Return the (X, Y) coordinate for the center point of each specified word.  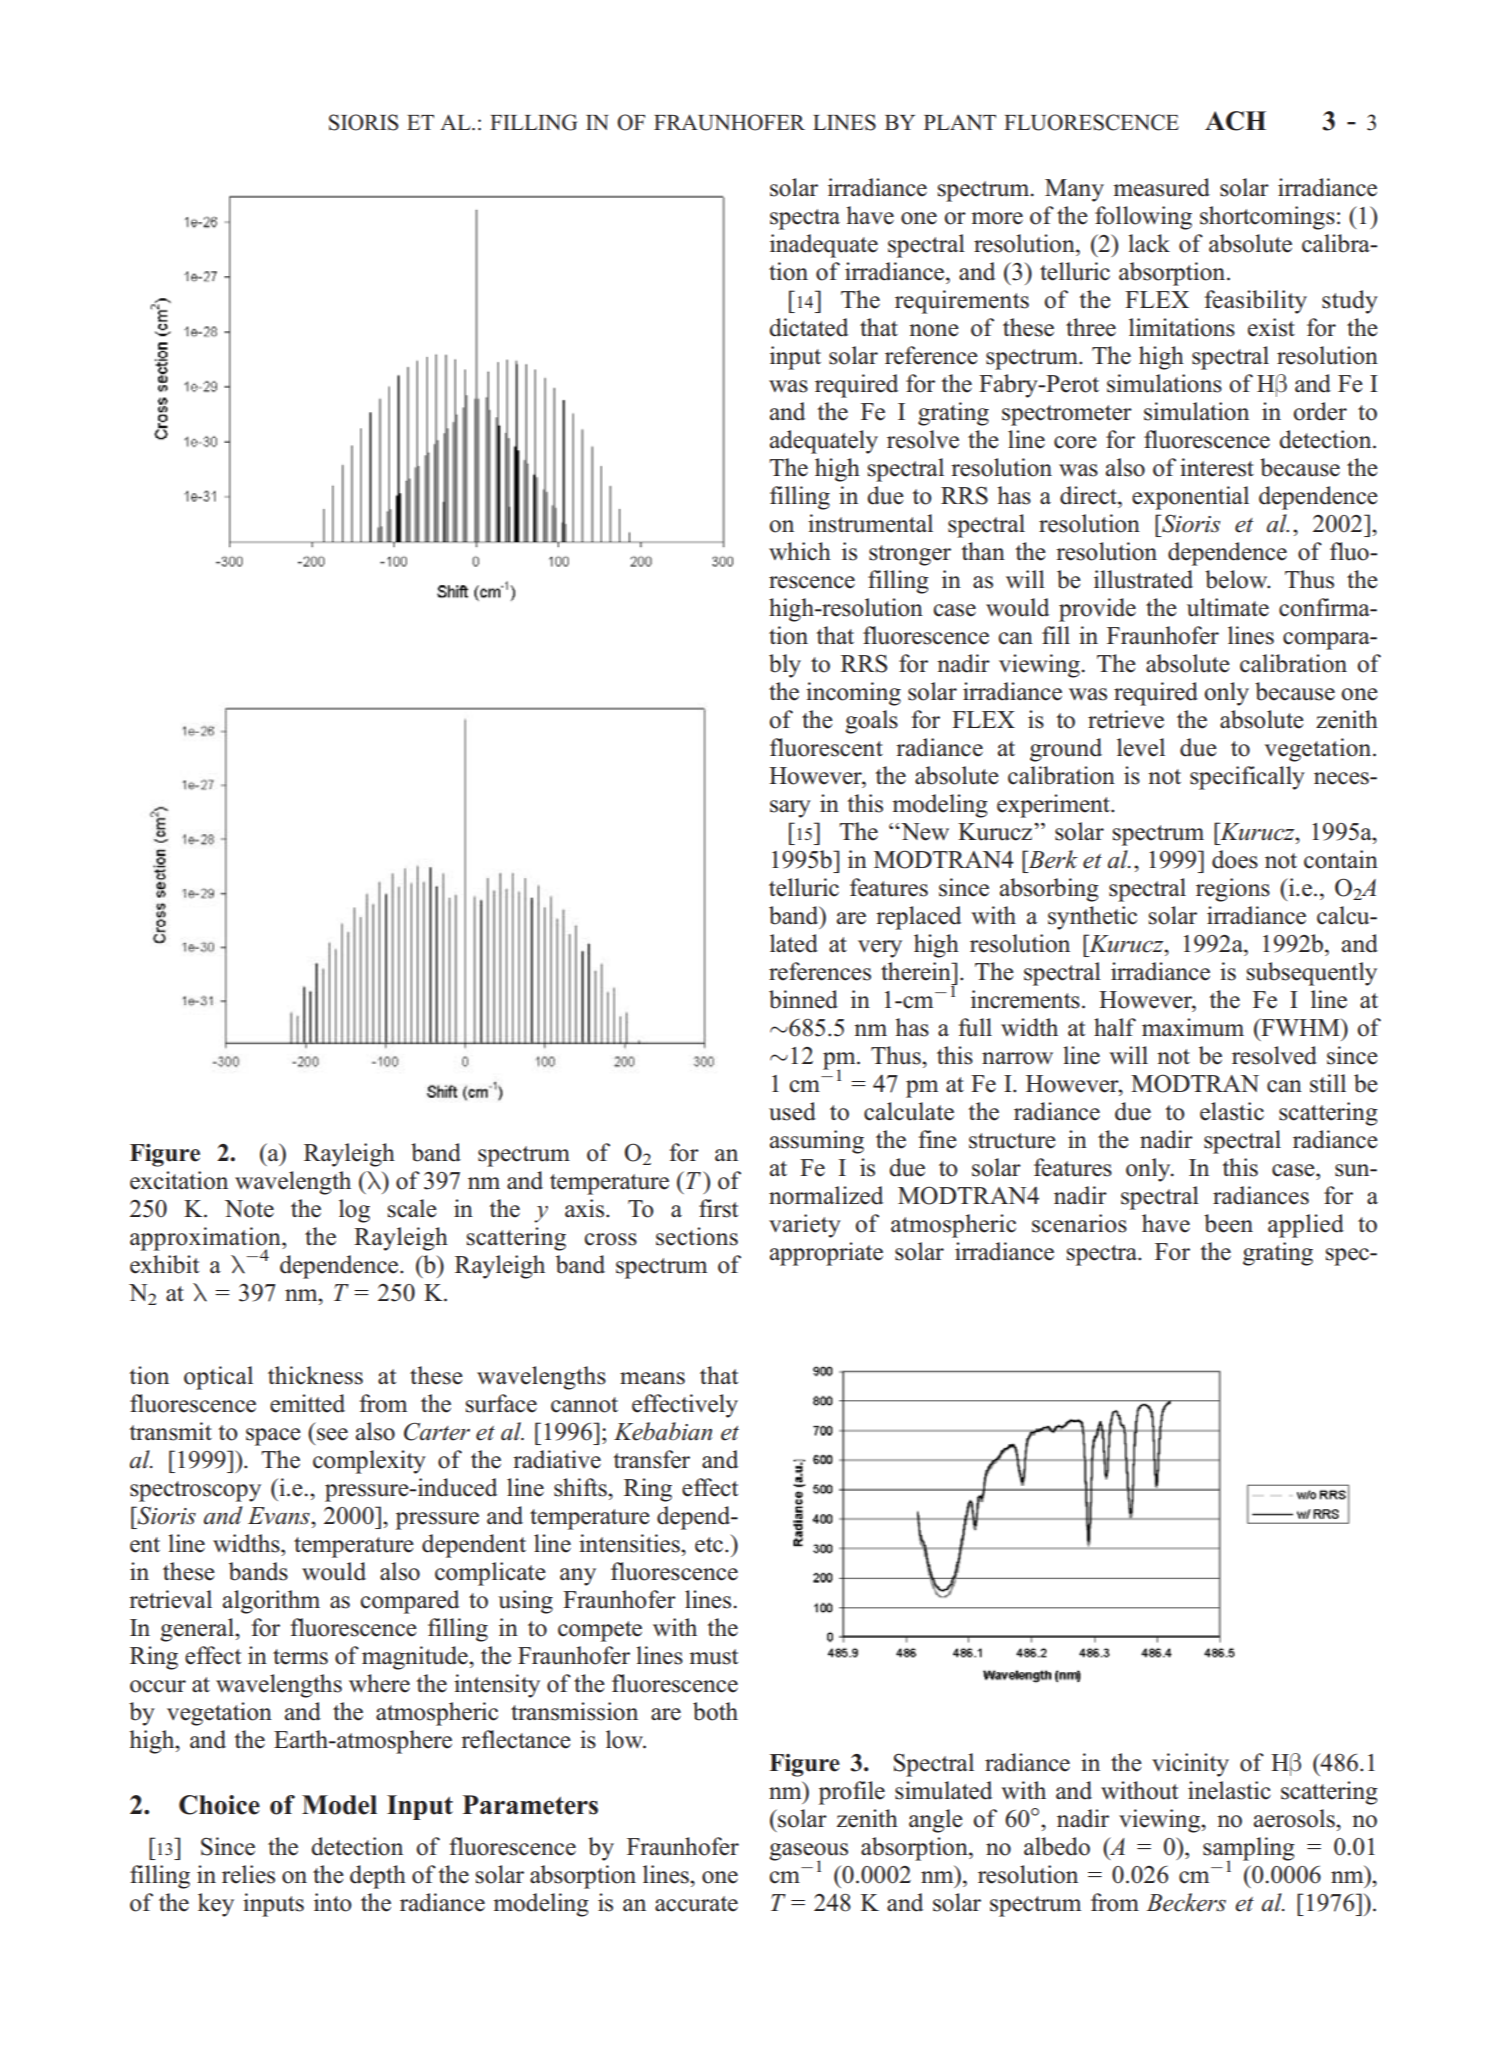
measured (1161, 187)
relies (248, 1874)
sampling (1249, 1850)
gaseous (808, 1853)
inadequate (824, 246)
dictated (808, 327)
